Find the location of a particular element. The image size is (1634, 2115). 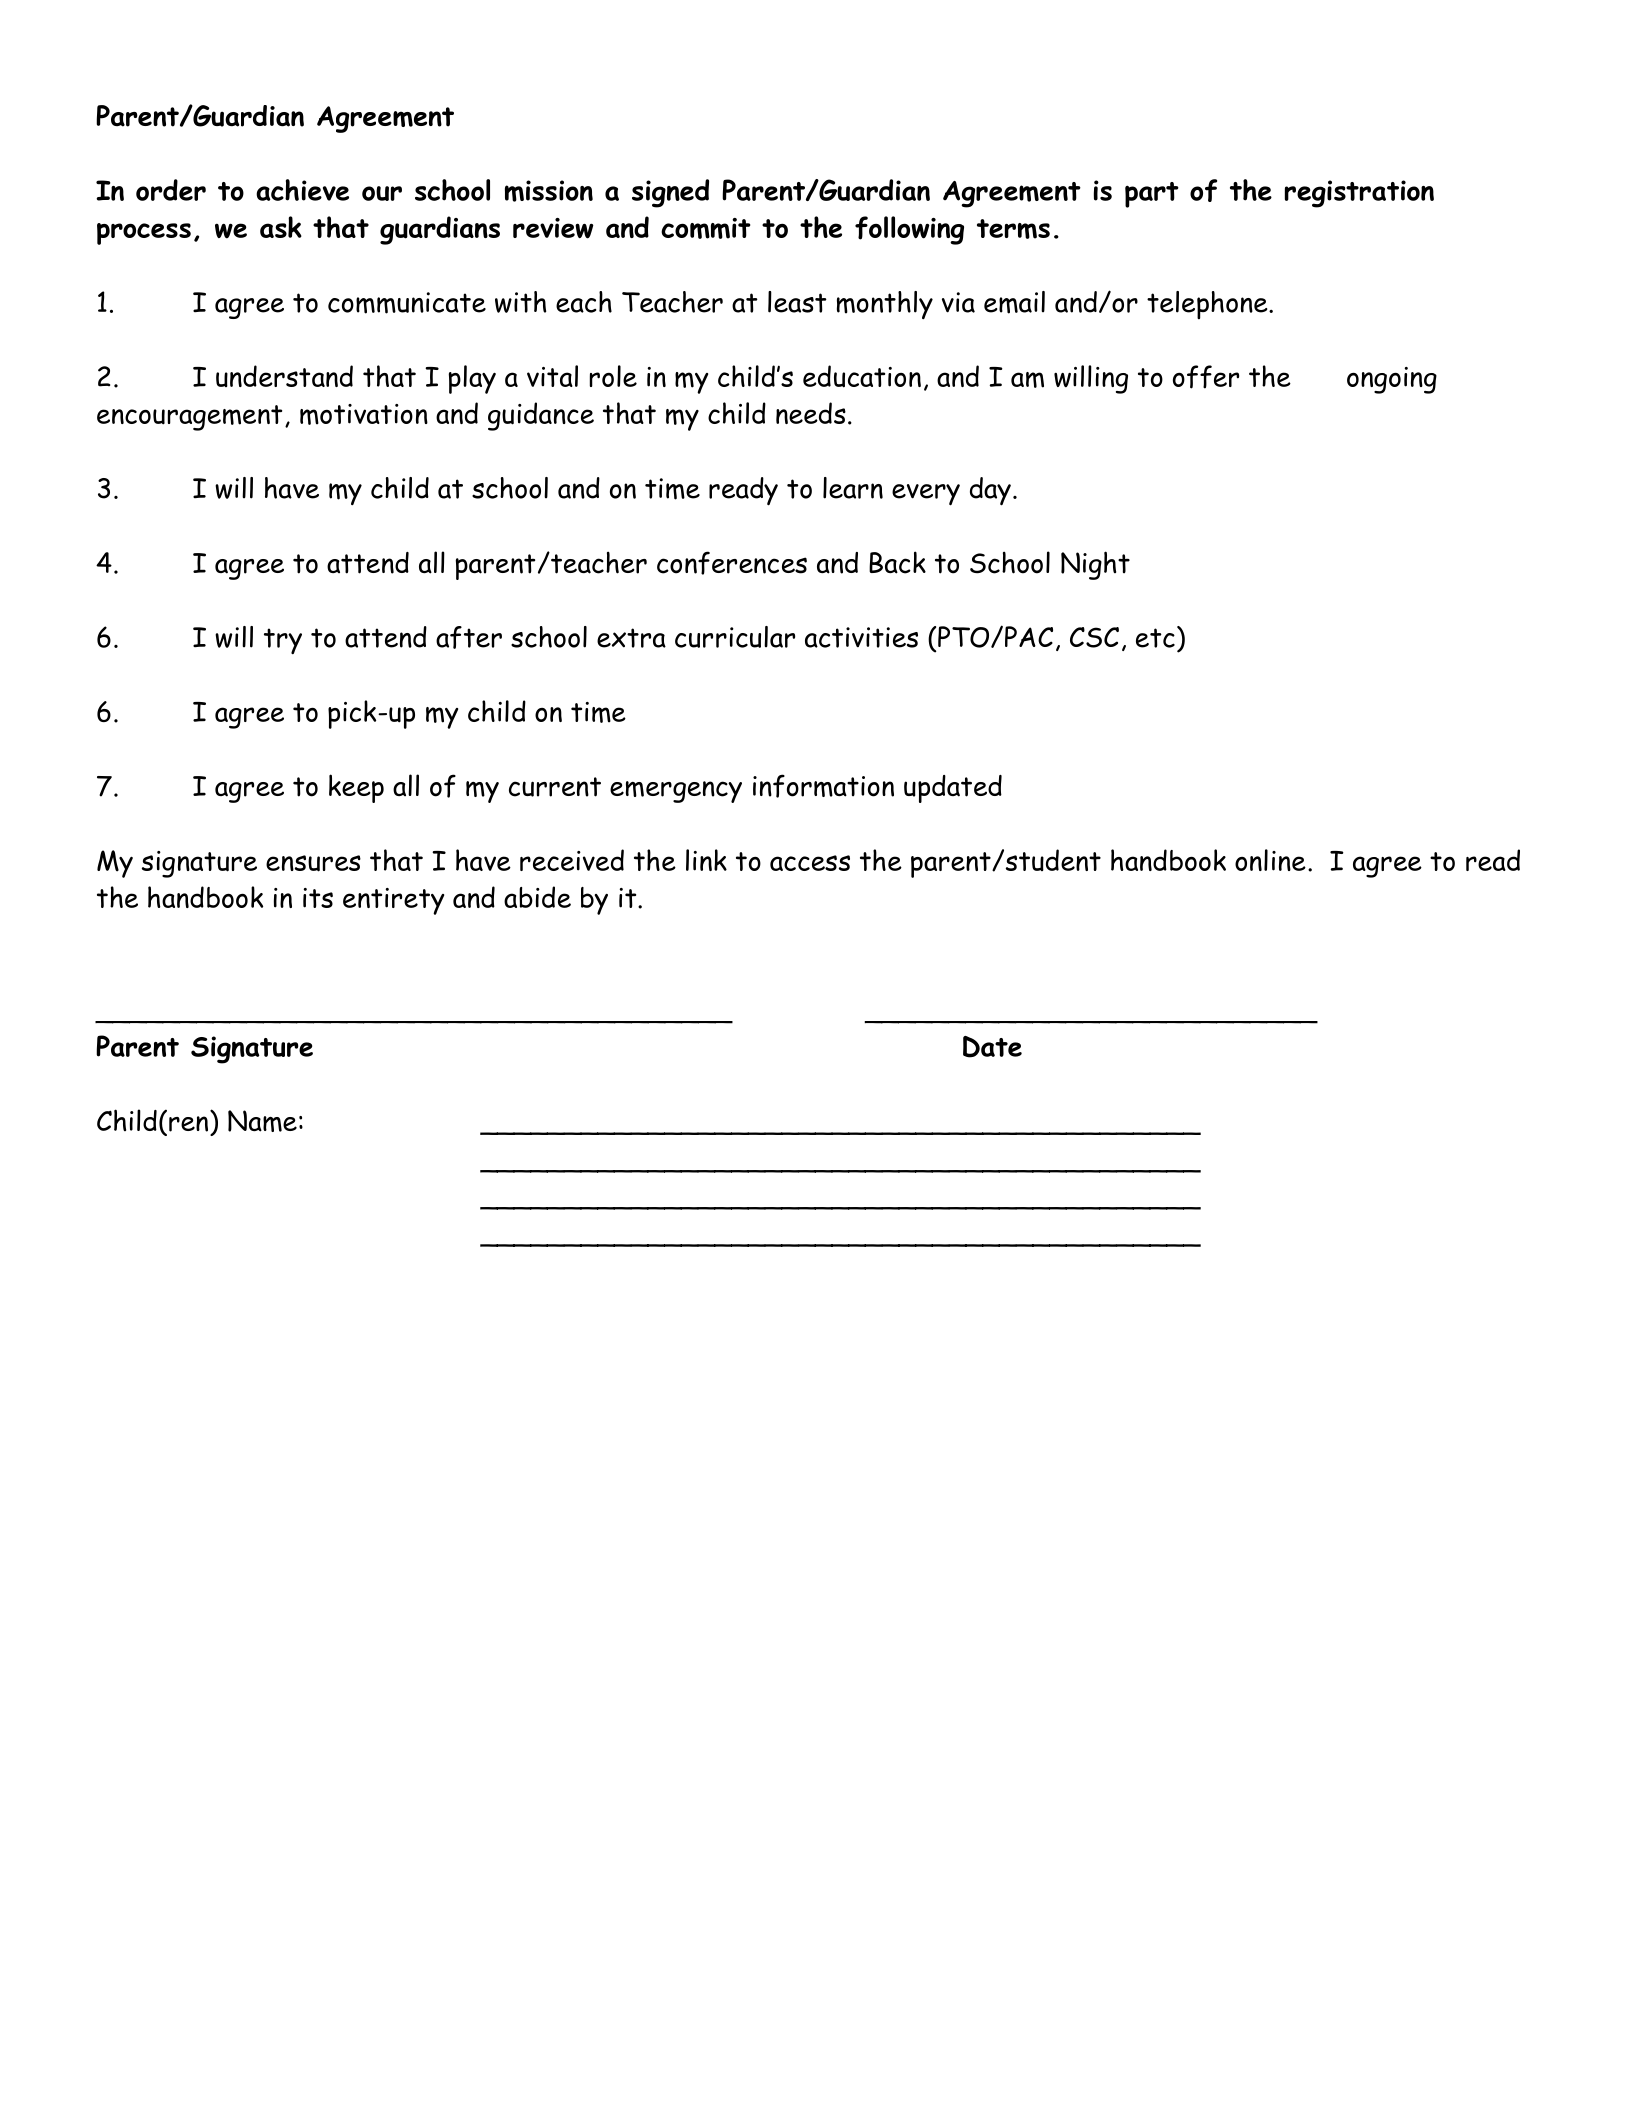

part is located at coordinates (1152, 195).
